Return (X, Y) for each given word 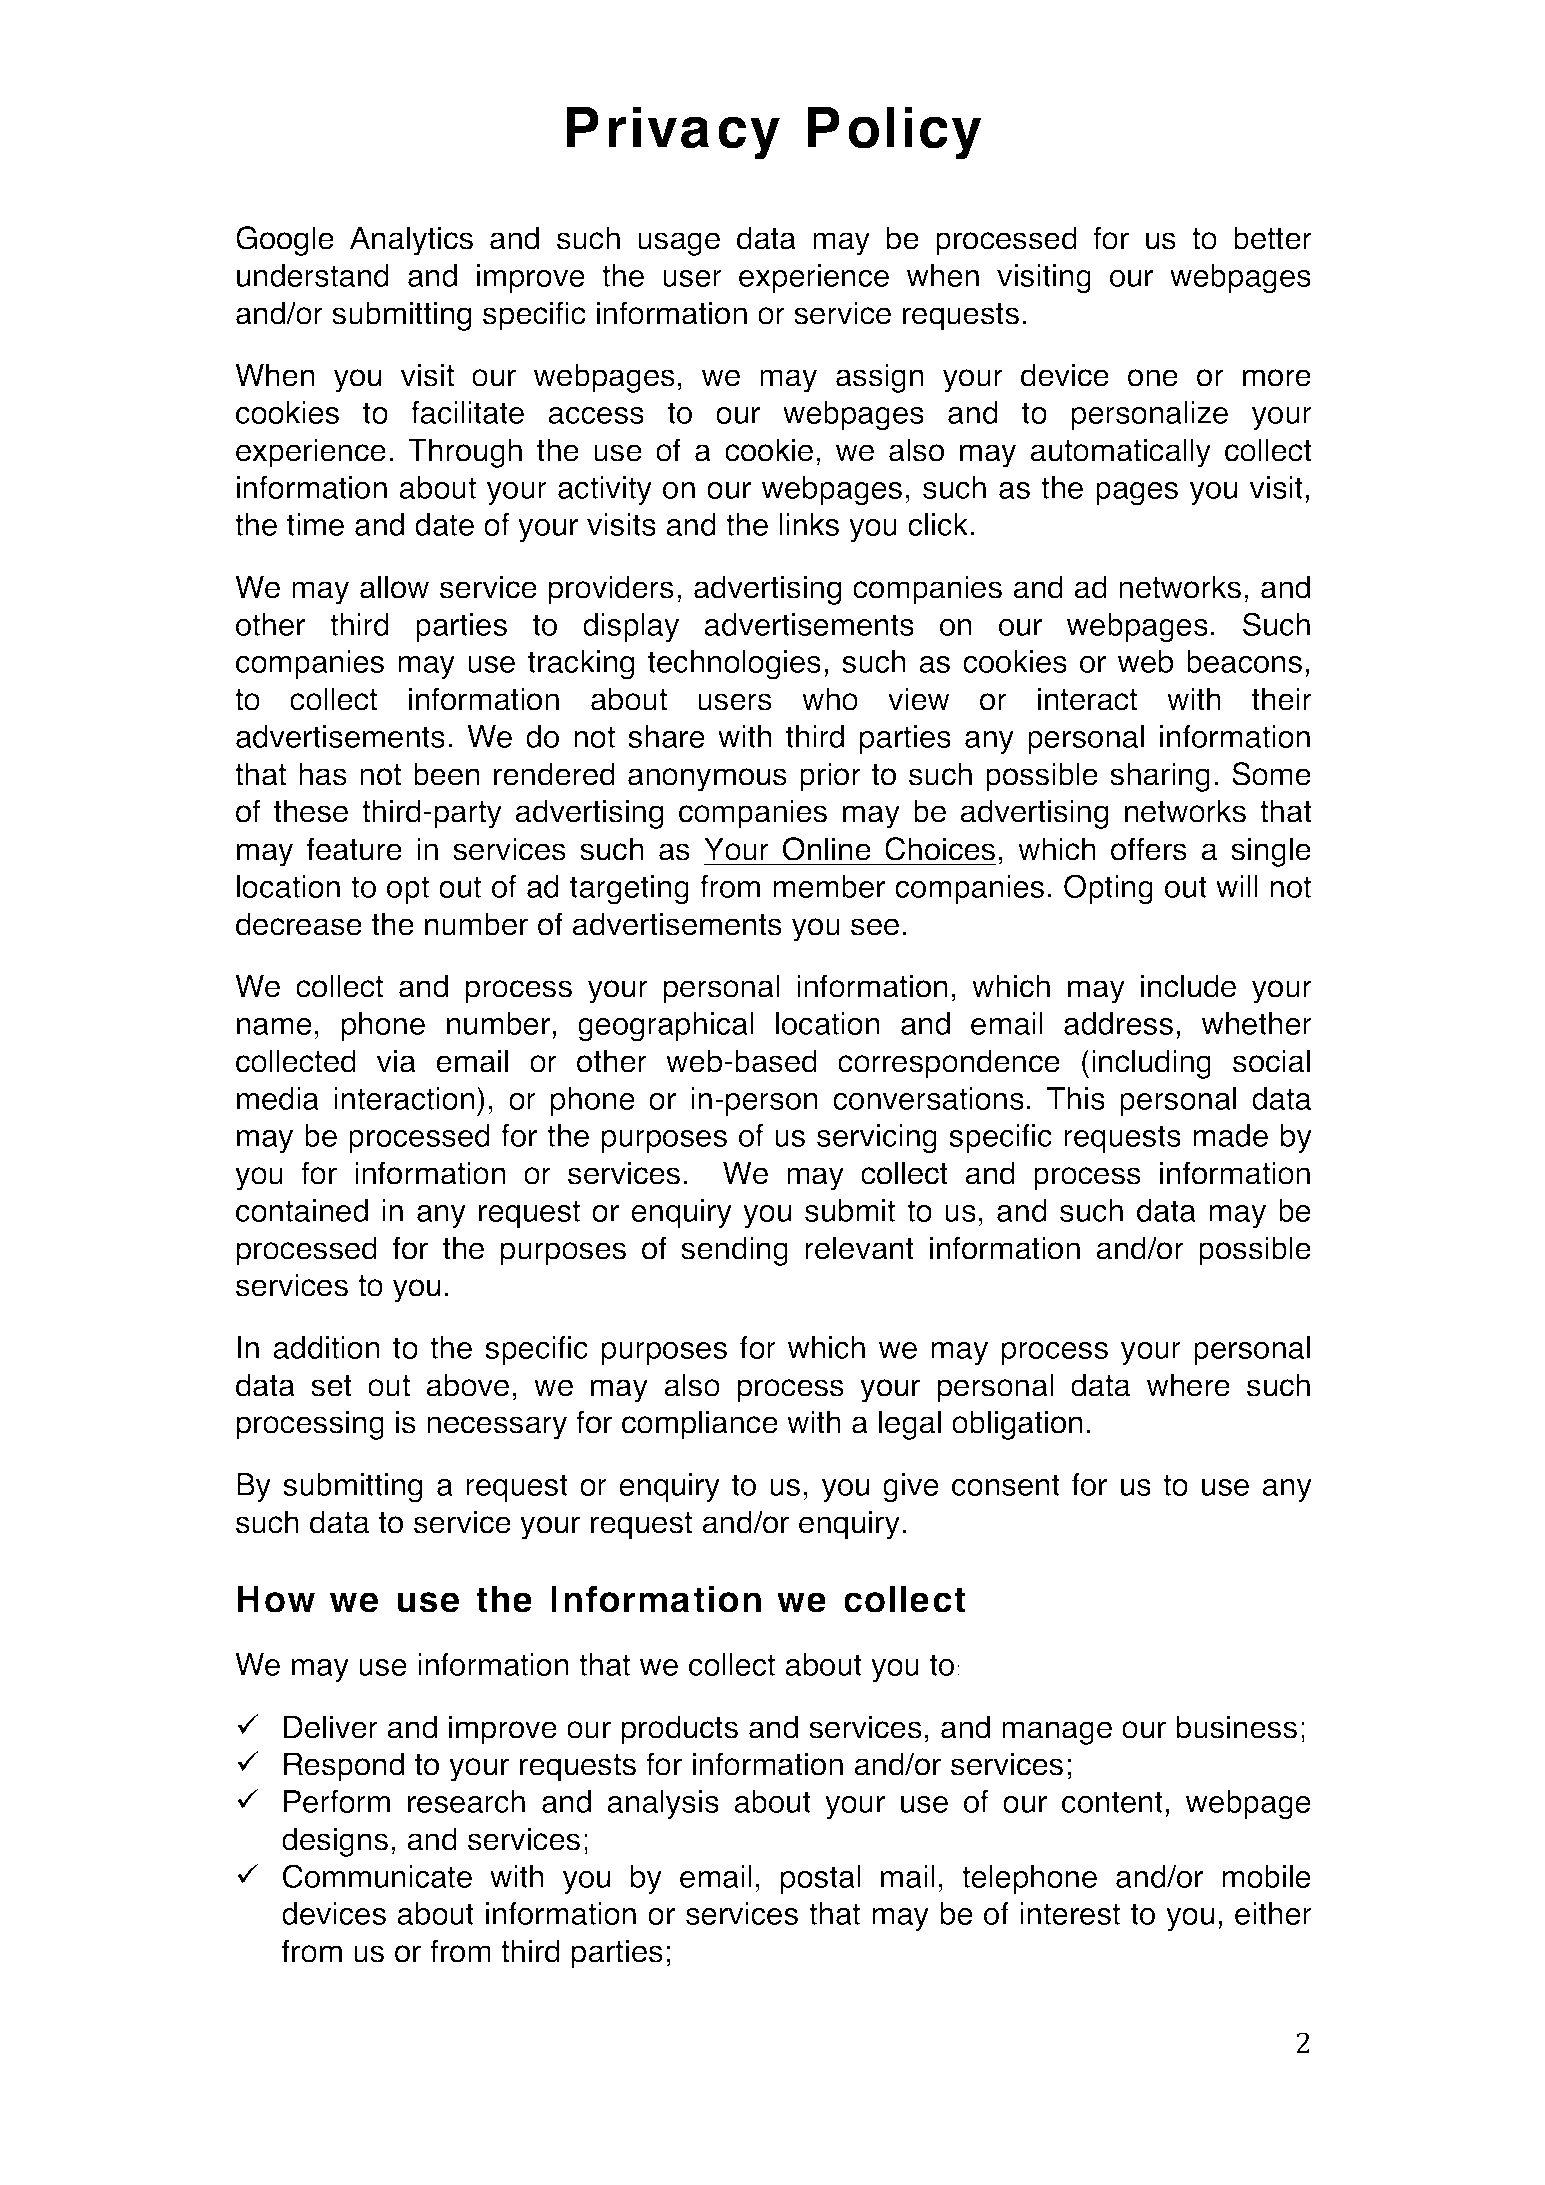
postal (821, 1879)
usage (679, 244)
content (1112, 1802)
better (1273, 238)
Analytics (411, 241)
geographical (666, 1027)
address (1118, 1023)
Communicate (377, 1876)
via (396, 1061)
